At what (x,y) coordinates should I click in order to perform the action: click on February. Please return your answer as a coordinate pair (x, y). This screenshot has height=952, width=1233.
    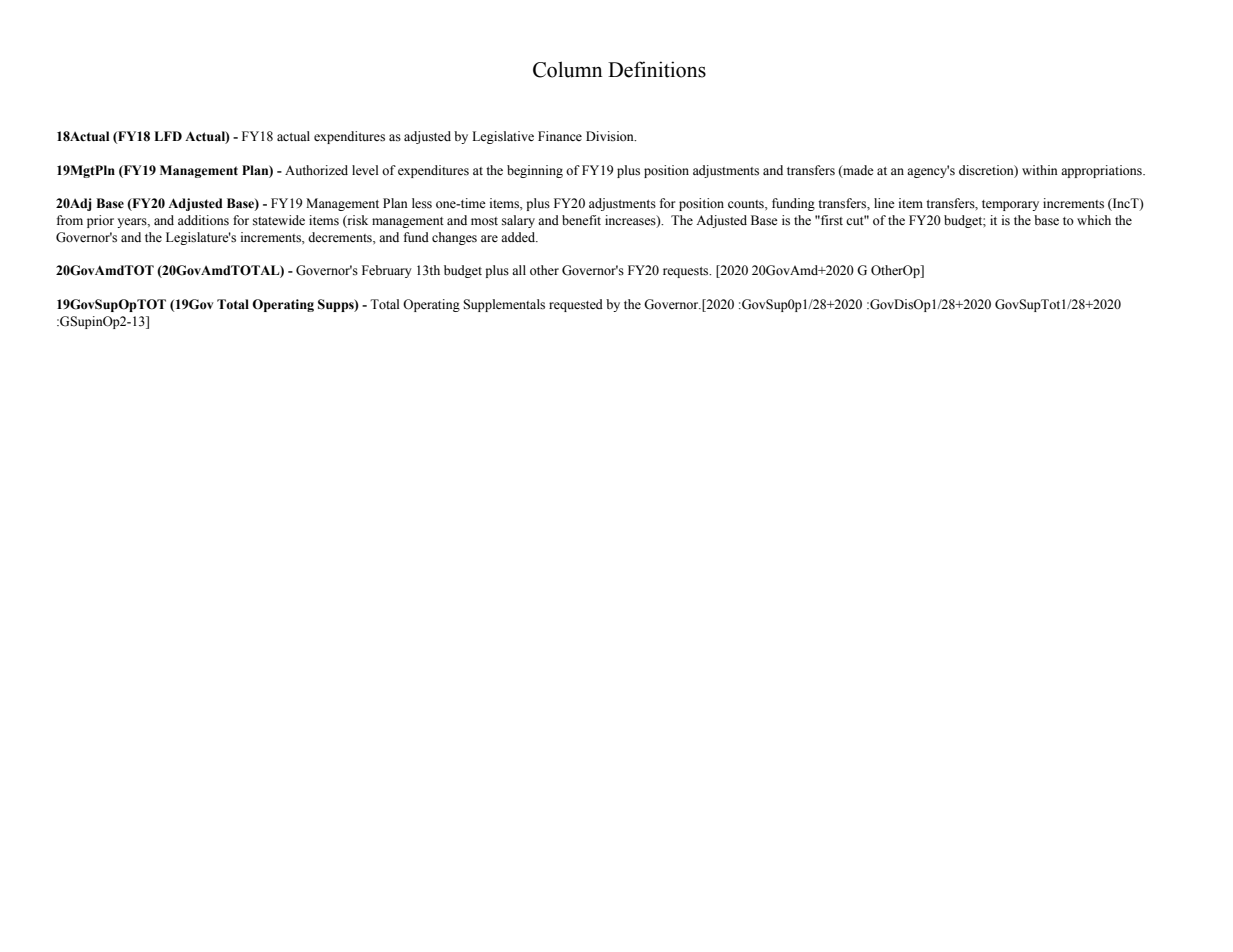
    Looking at the image, I should click on (387, 271).
